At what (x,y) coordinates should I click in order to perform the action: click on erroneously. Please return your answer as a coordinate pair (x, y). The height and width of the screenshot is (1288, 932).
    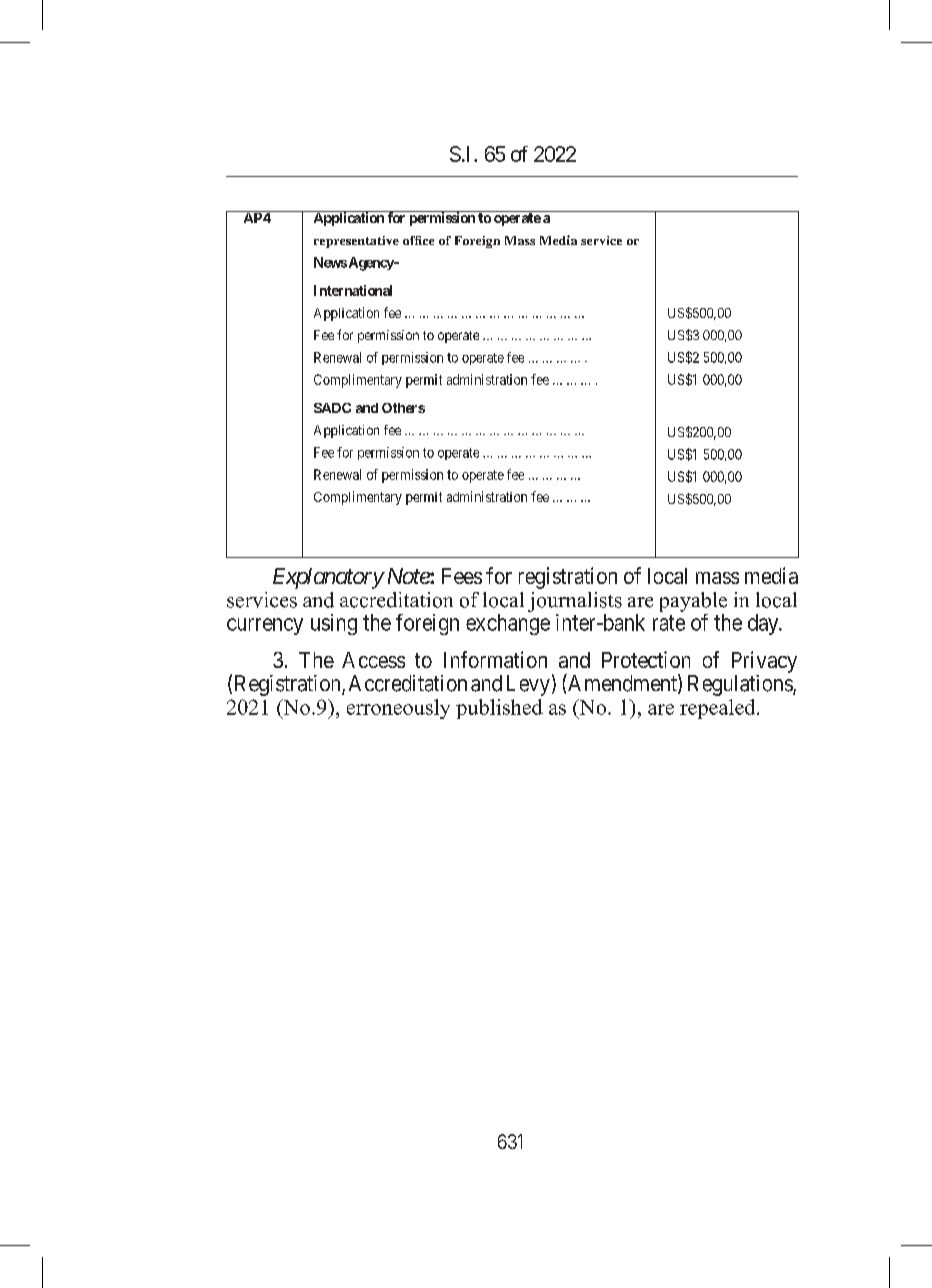
    Looking at the image, I should click on (398, 709).
